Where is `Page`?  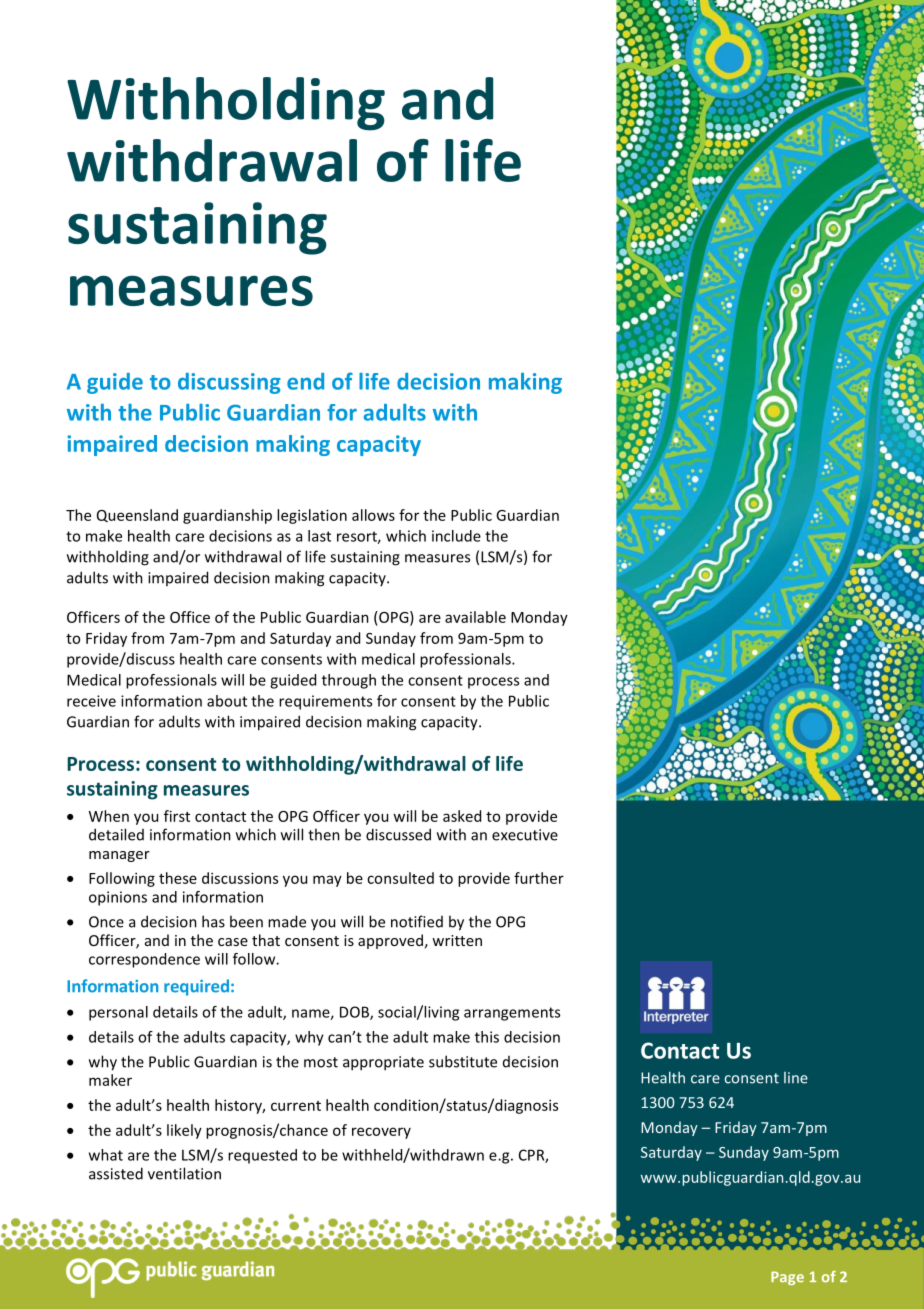
Page is located at coordinates (787, 1278).
